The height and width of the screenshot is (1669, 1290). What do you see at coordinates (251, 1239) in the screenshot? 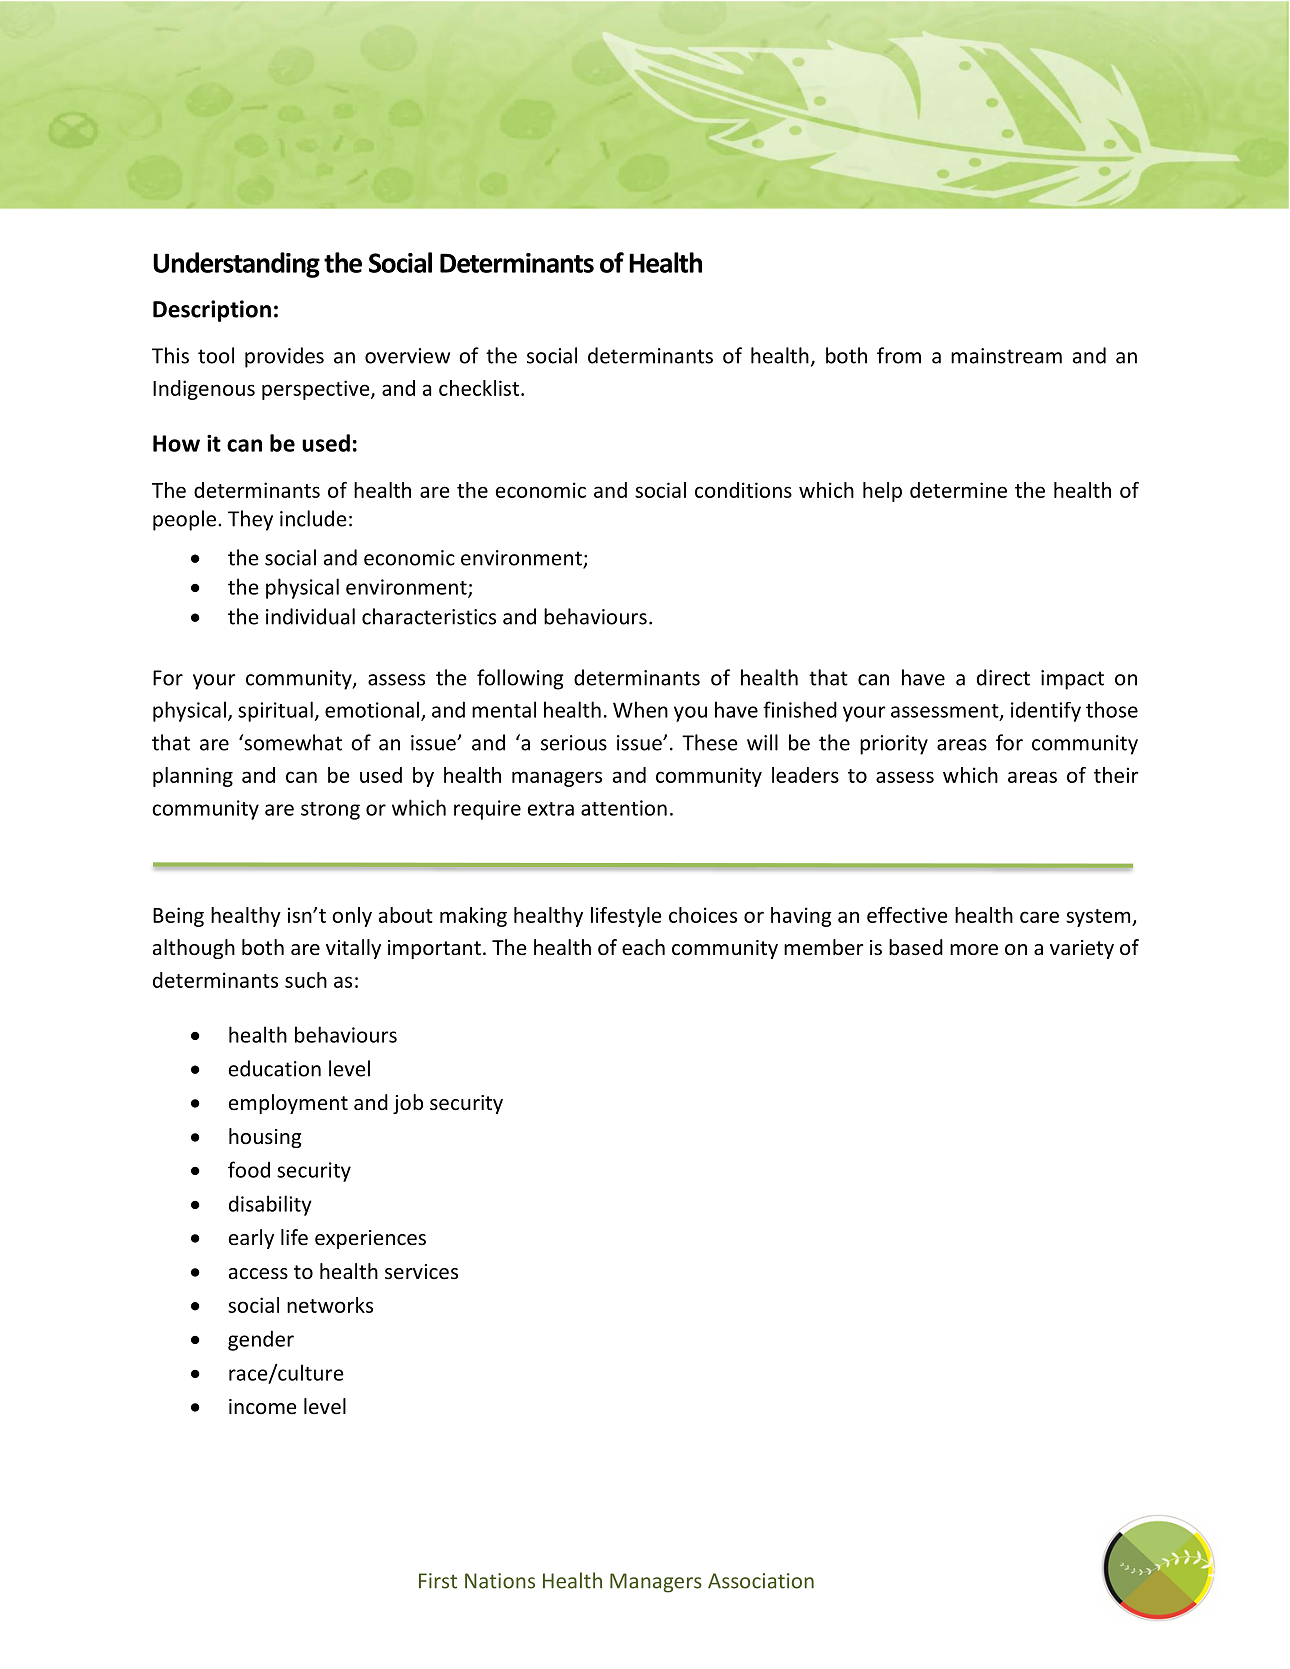
I see `early` at bounding box center [251, 1239].
